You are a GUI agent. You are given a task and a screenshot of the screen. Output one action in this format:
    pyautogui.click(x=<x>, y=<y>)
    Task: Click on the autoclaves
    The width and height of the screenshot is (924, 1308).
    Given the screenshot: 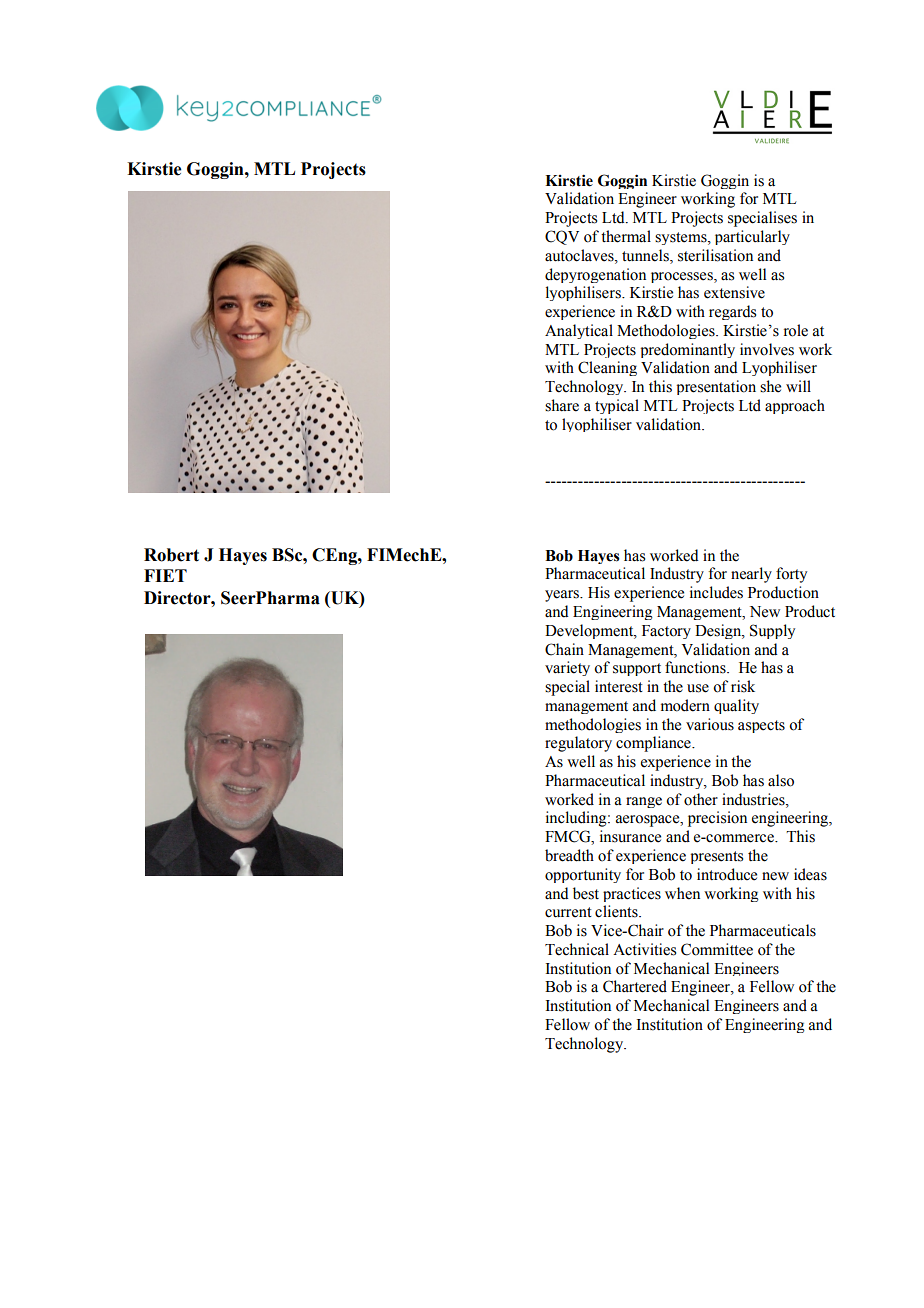 What is the action you would take?
    pyautogui.click(x=580, y=255)
